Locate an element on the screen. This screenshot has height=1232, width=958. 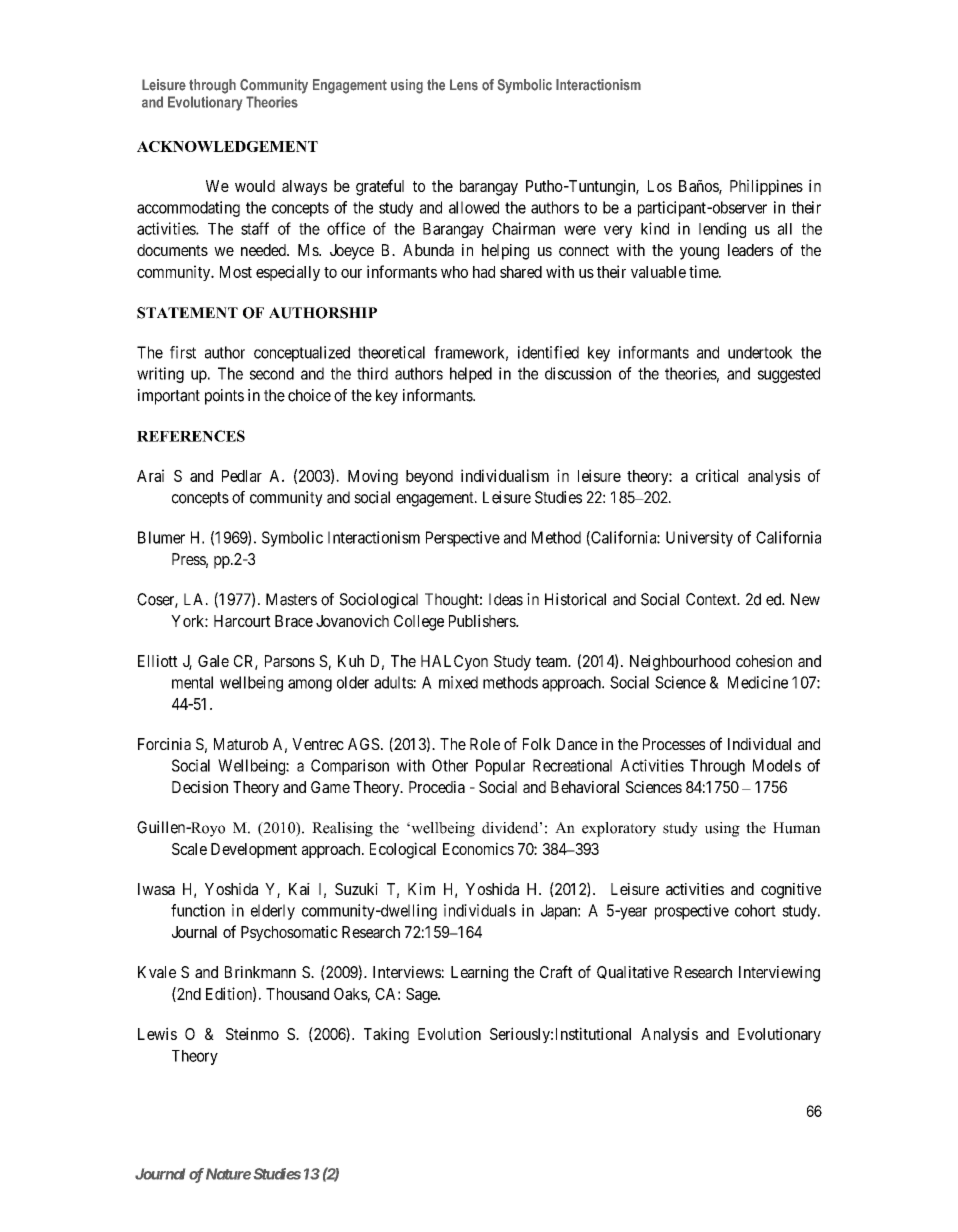
Thousand is located at coordinates (297, 994).
